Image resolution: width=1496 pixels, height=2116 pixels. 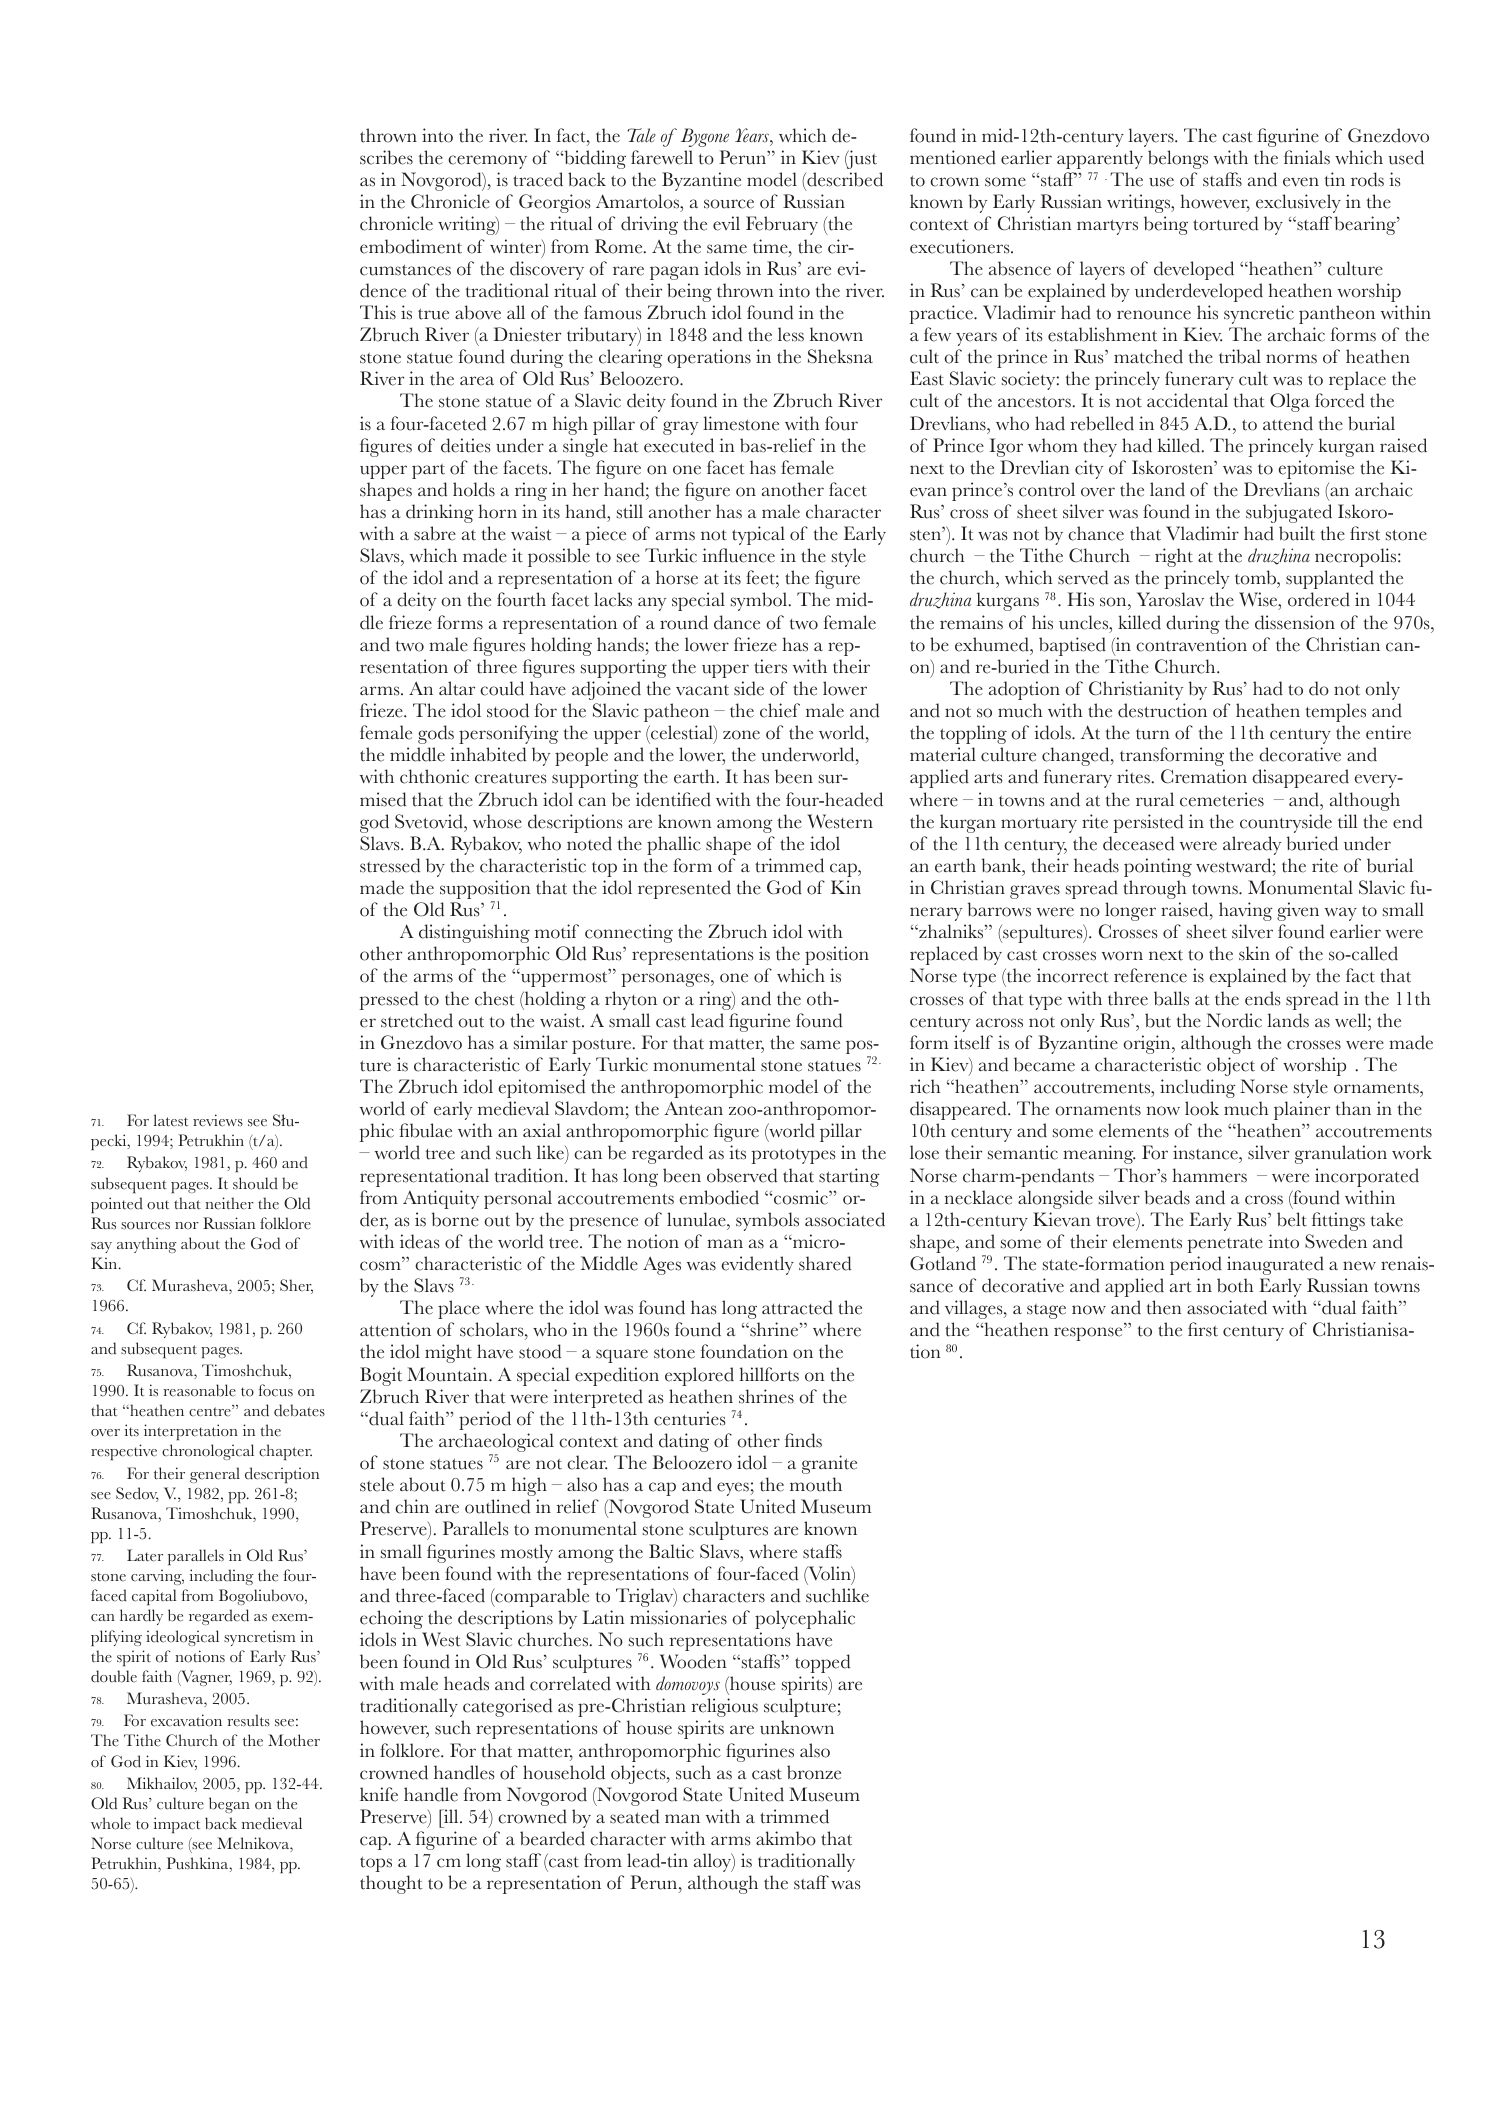 What do you see at coordinates (436, 734) in the screenshot?
I see `gods` at bounding box center [436, 734].
